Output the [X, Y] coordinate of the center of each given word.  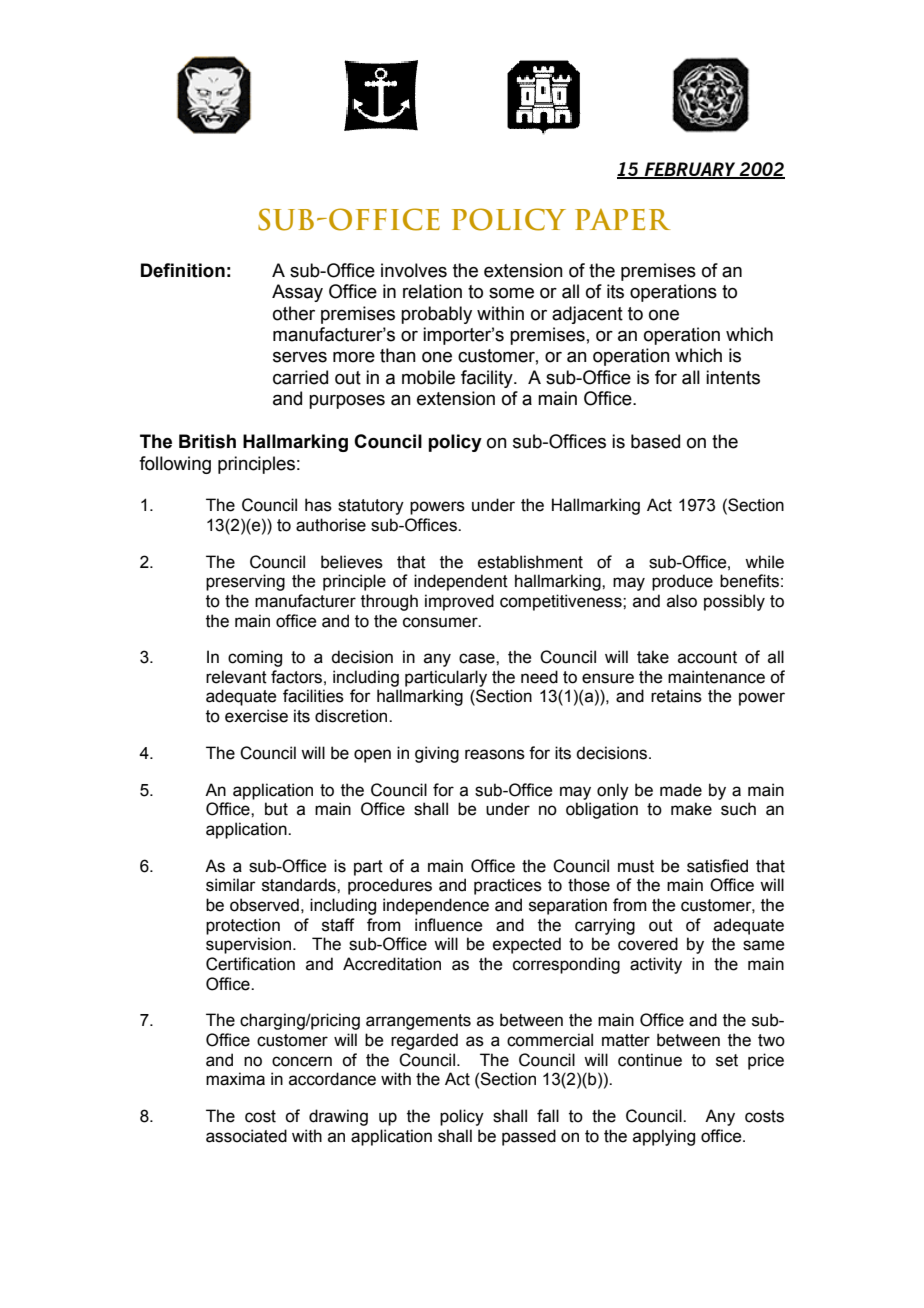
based [655, 441]
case [478, 658]
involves [414, 270]
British [207, 441]
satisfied [717, 866]
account [707, 657]
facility [488, 379]
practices [508, 886]
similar [231, 885]
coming [255, 658]
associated [246, 1136]
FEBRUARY [690, 170]
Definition [183, 270]
